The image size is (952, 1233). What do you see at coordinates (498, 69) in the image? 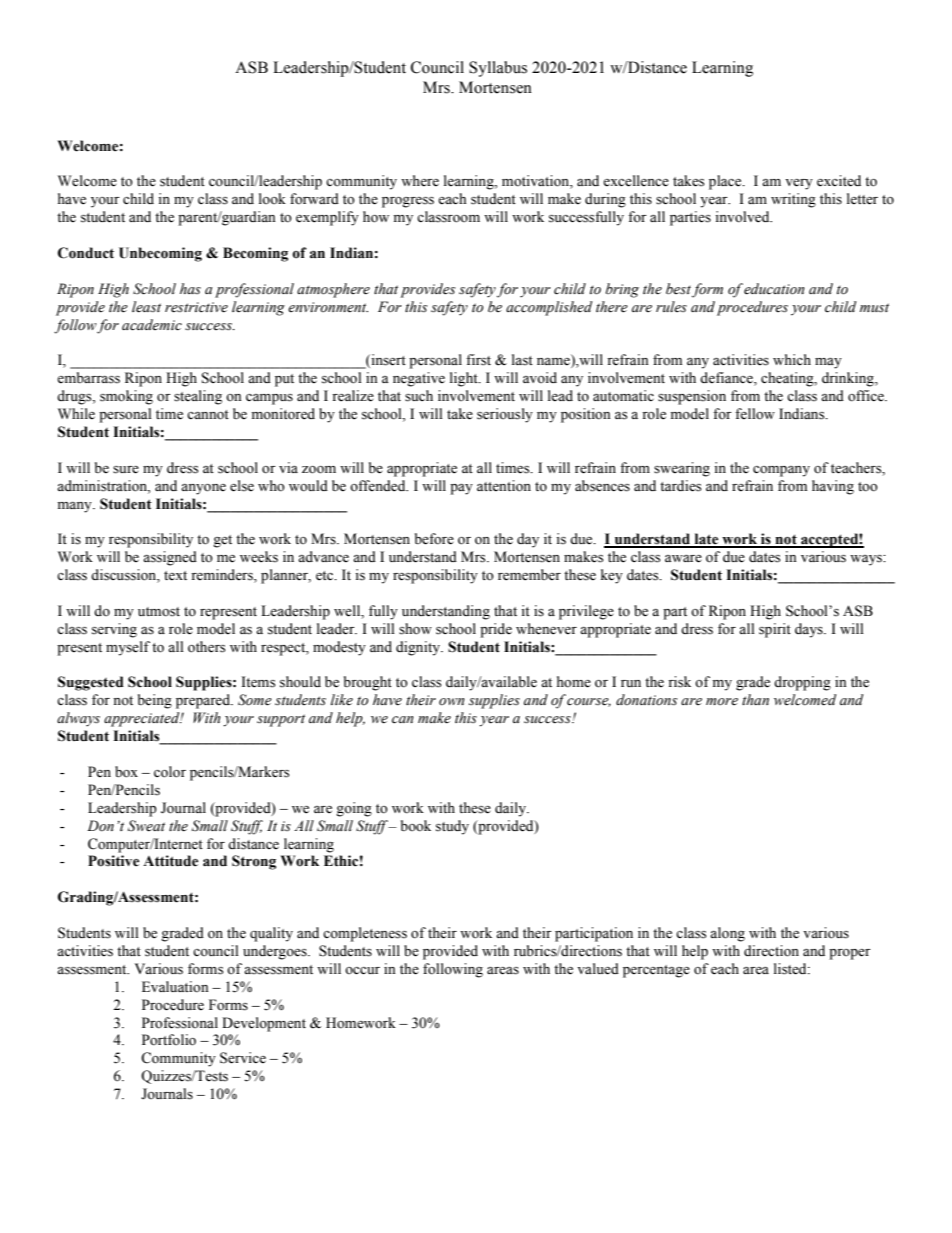
I see `Syllabus` at bounding box center [498, 69].
